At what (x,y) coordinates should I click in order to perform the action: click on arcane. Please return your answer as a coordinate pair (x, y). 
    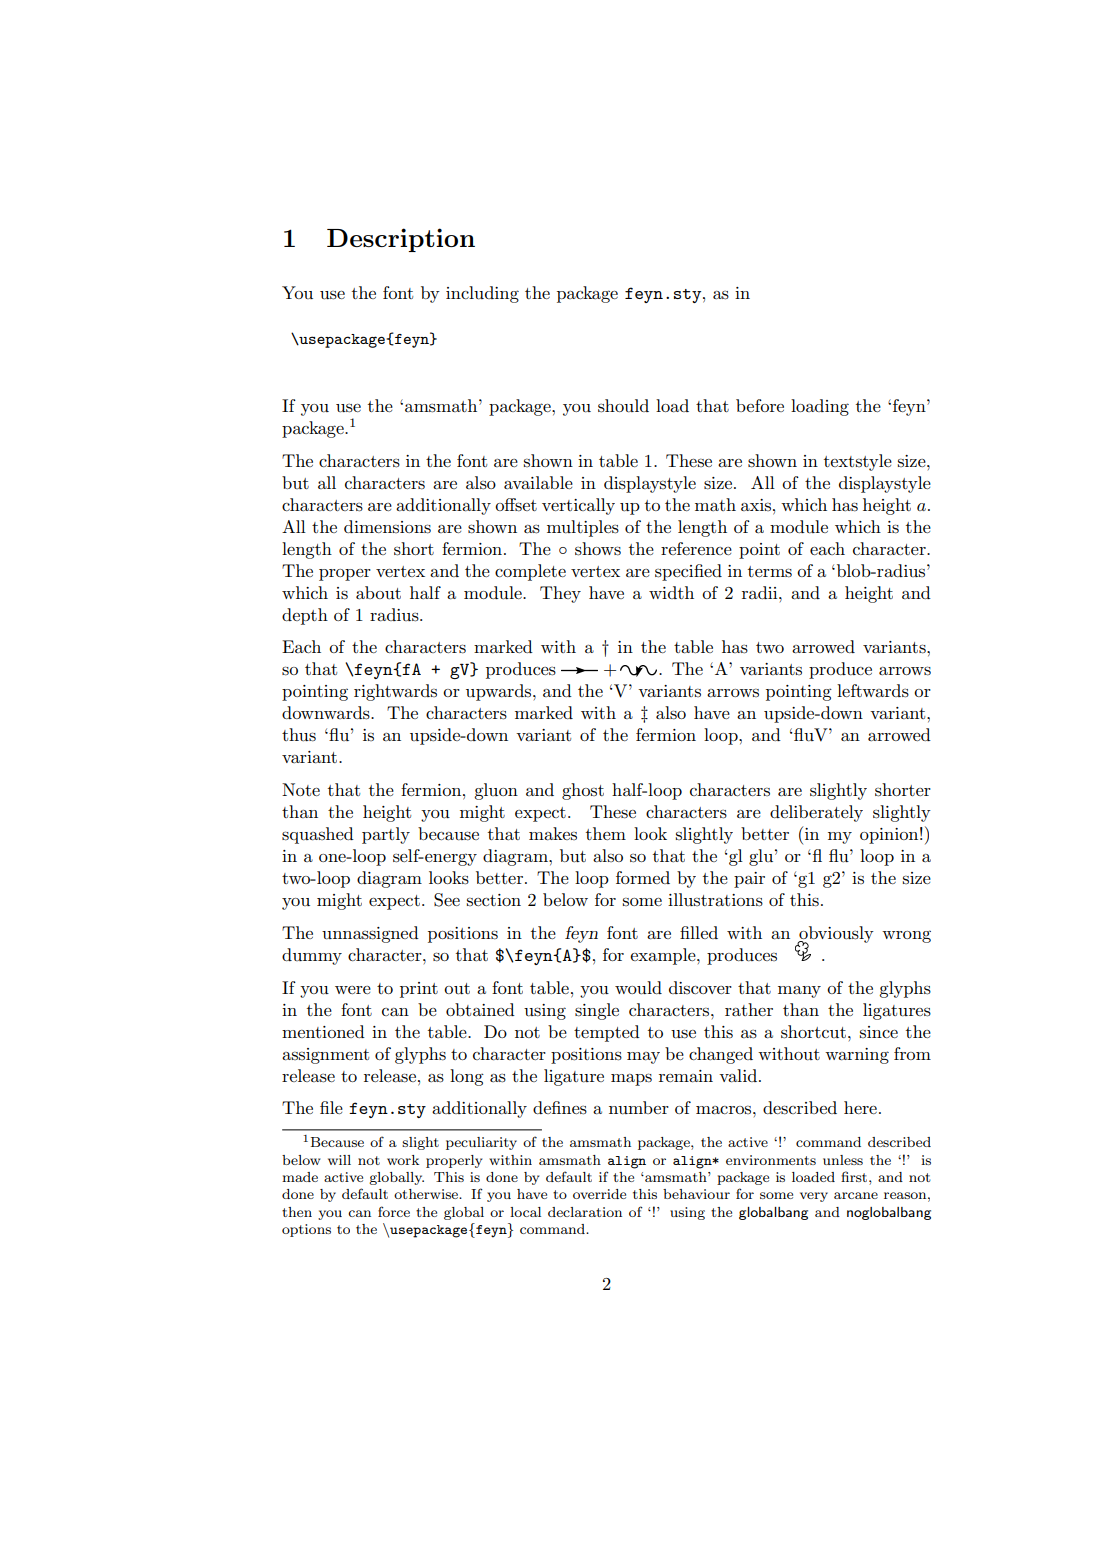
    Looking at the image, I should click on (856, 1195).
